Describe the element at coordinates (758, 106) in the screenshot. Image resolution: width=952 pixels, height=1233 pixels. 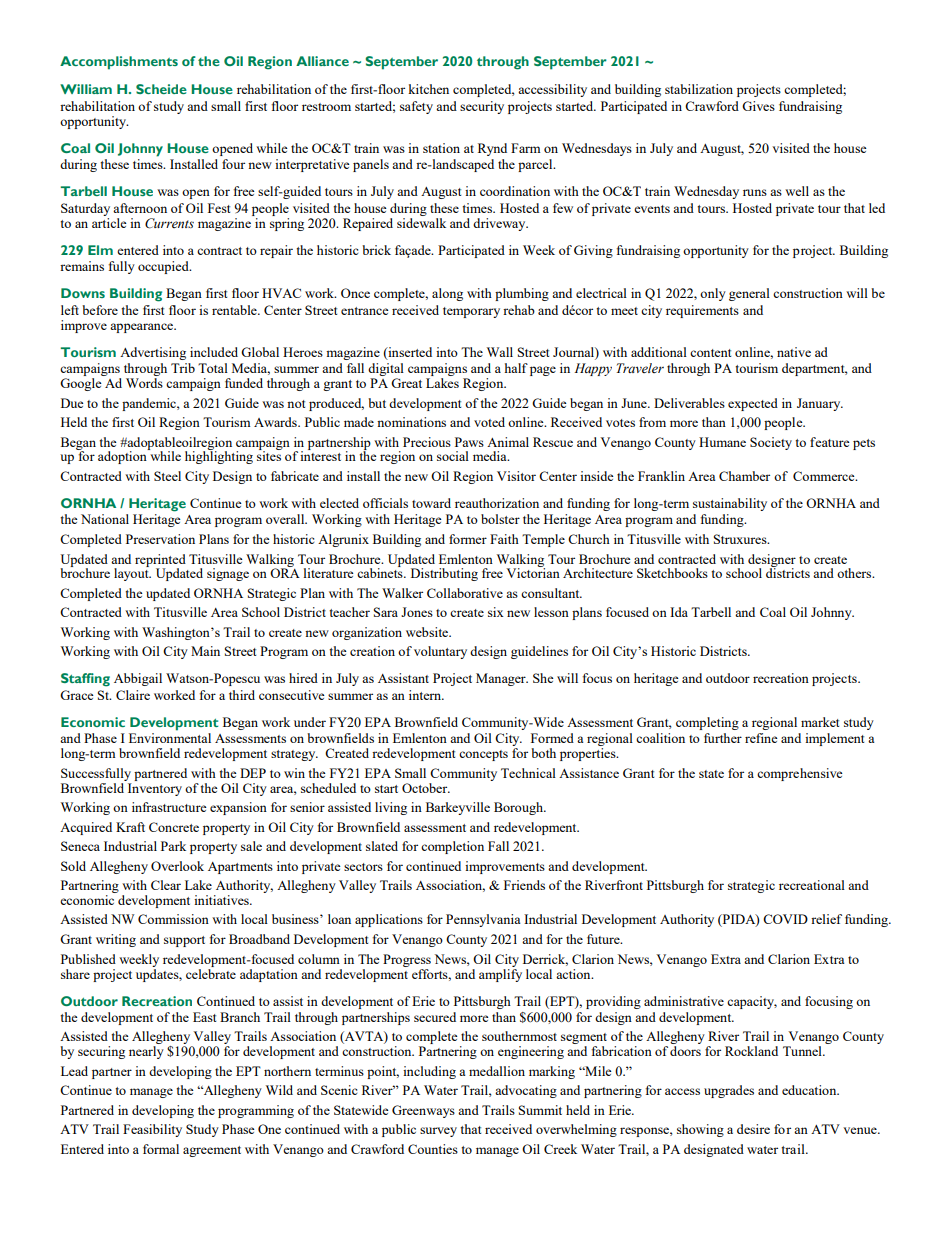
I see `Gives` at that location.
